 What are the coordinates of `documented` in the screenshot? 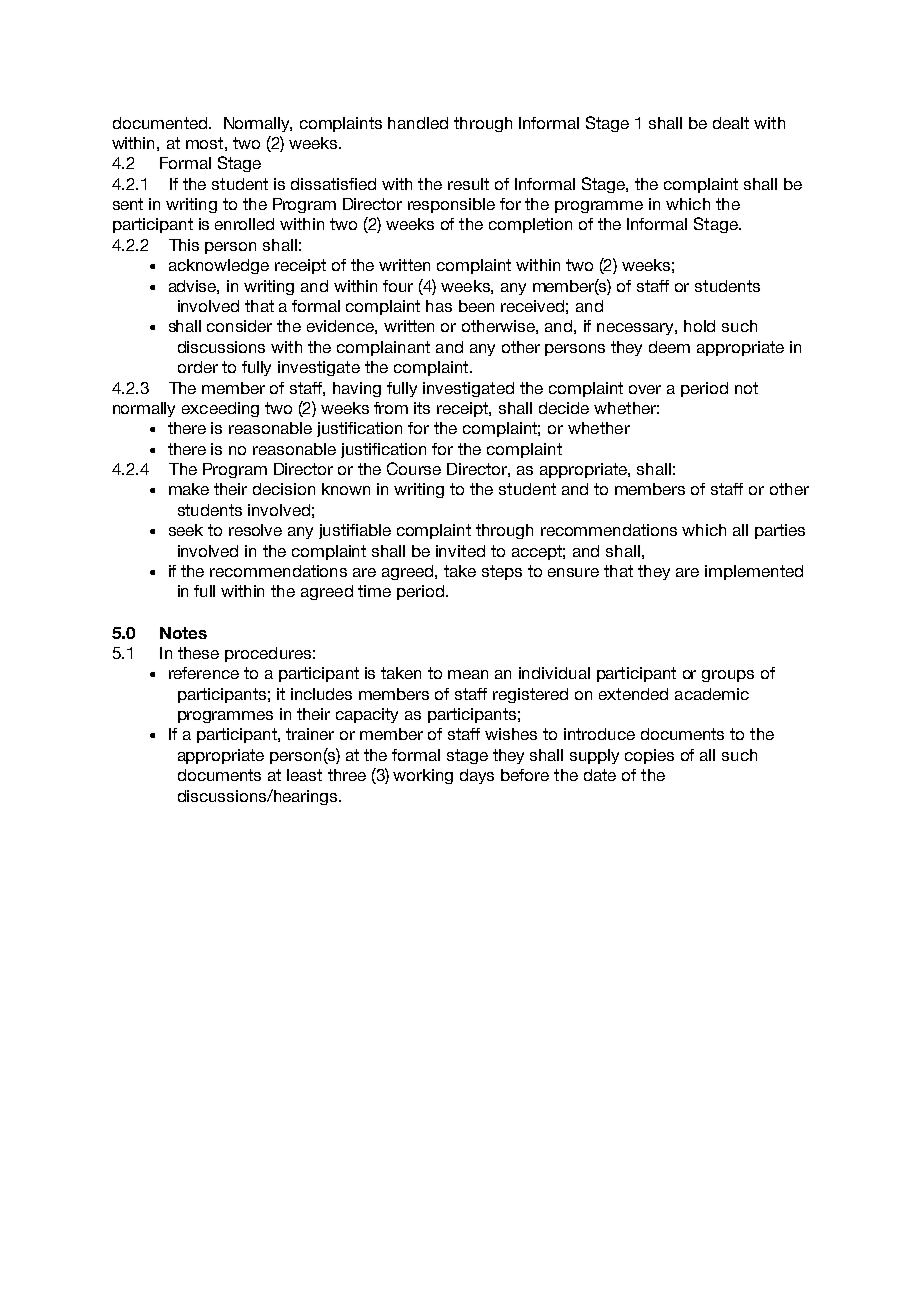 It's located at (161, 123).
